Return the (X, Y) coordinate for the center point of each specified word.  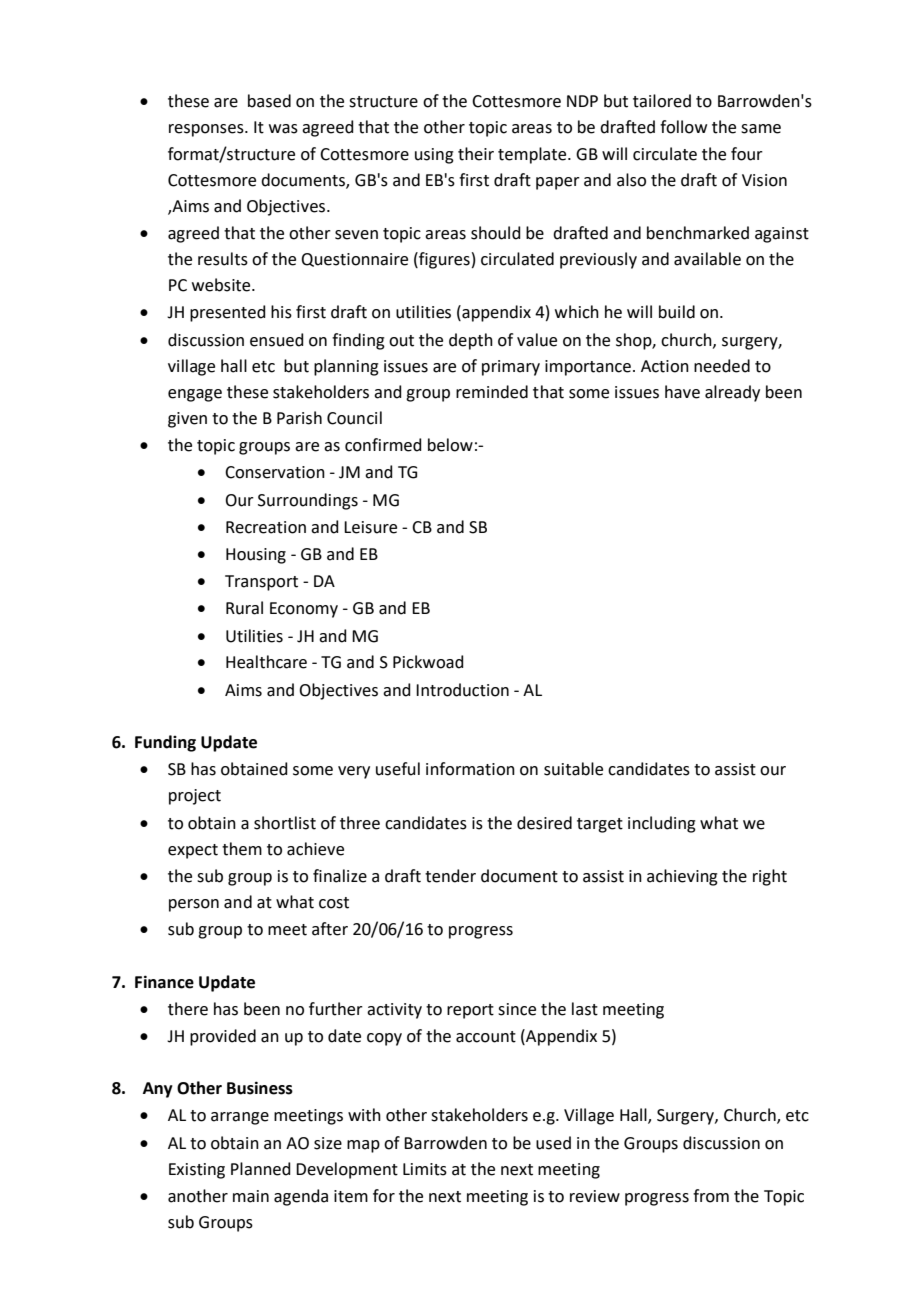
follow (683, 127)
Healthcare (266, 662)
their (476, 154)
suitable (573, 769)
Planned (261, 1169)
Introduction (462, 690)
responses (207, 130)
